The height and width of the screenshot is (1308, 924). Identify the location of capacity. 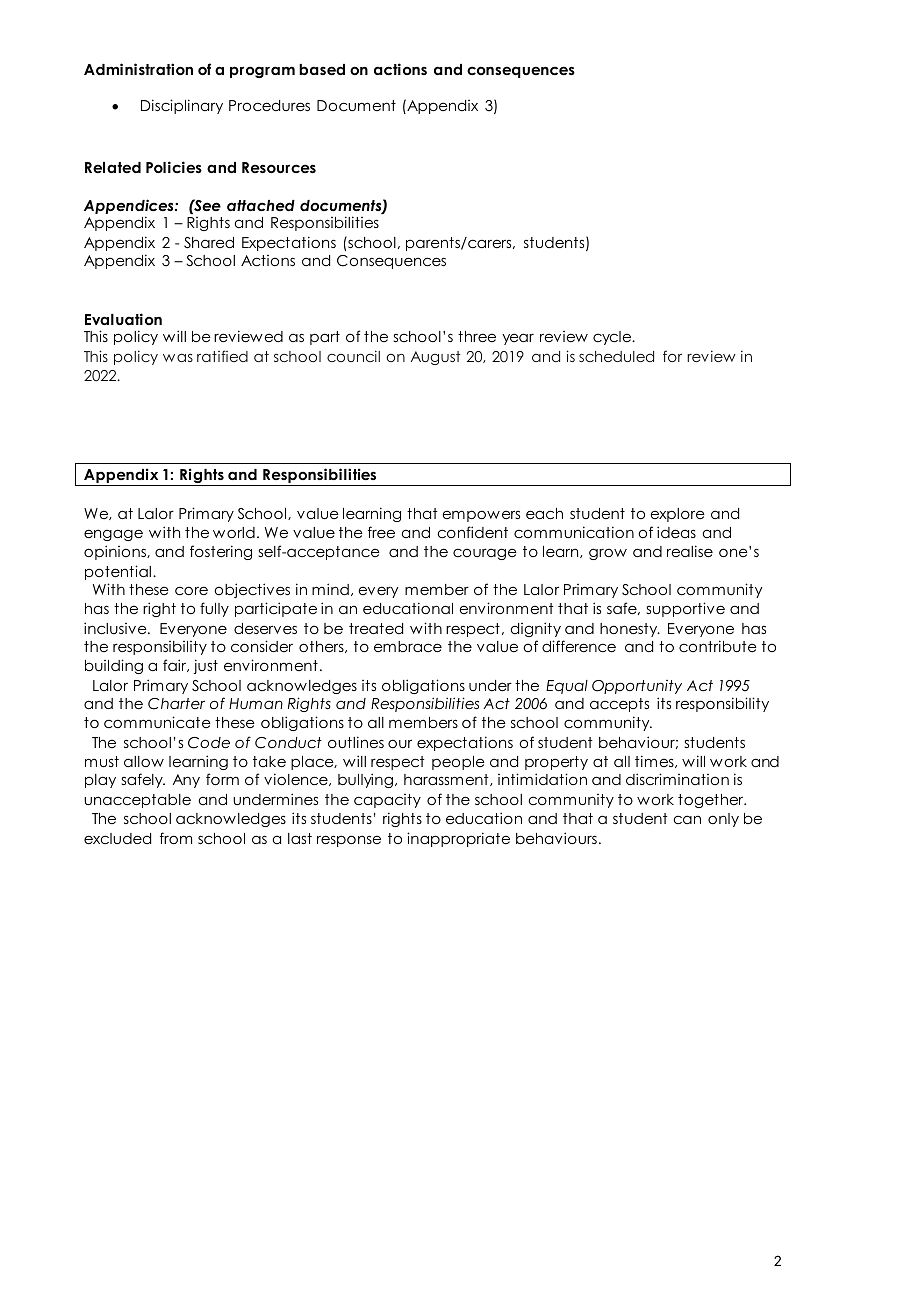
(387, 801).
